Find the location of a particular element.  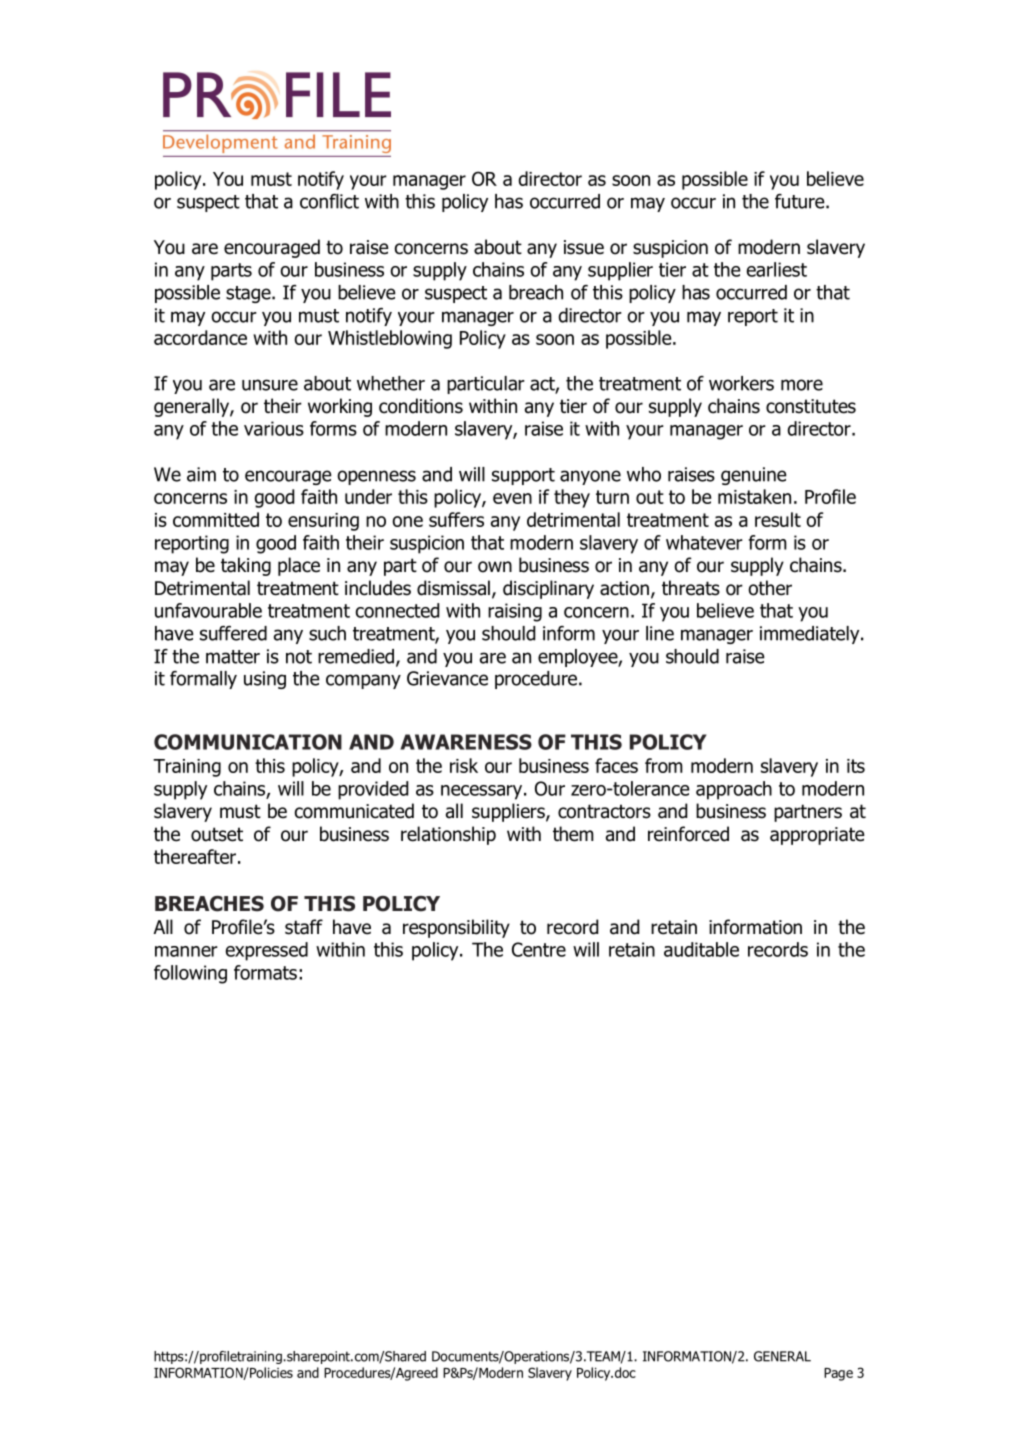

earliest is located at coordinates (777, 269).
